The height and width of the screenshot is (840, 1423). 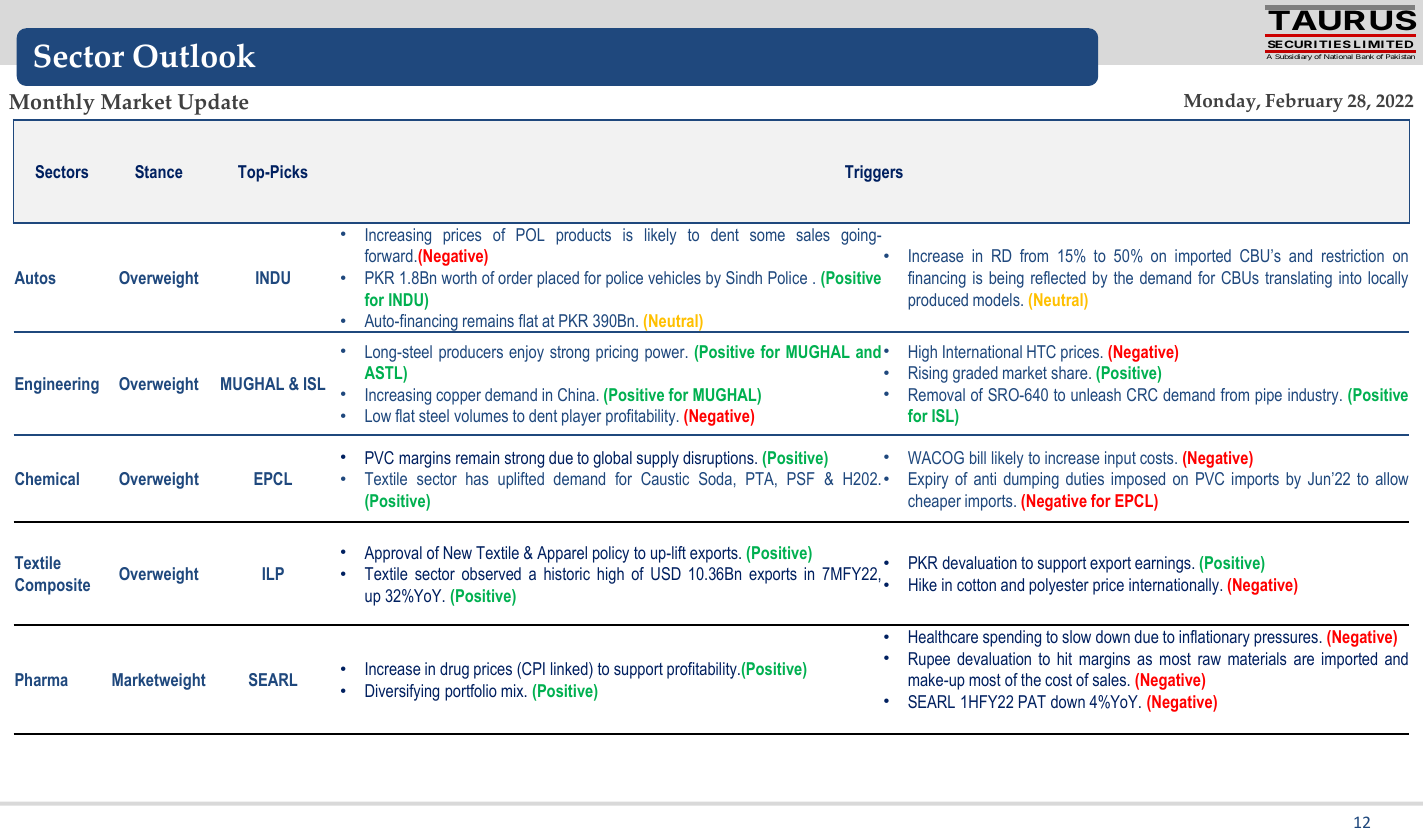 I want to click on Triggers, so click(x=874, y=173).
